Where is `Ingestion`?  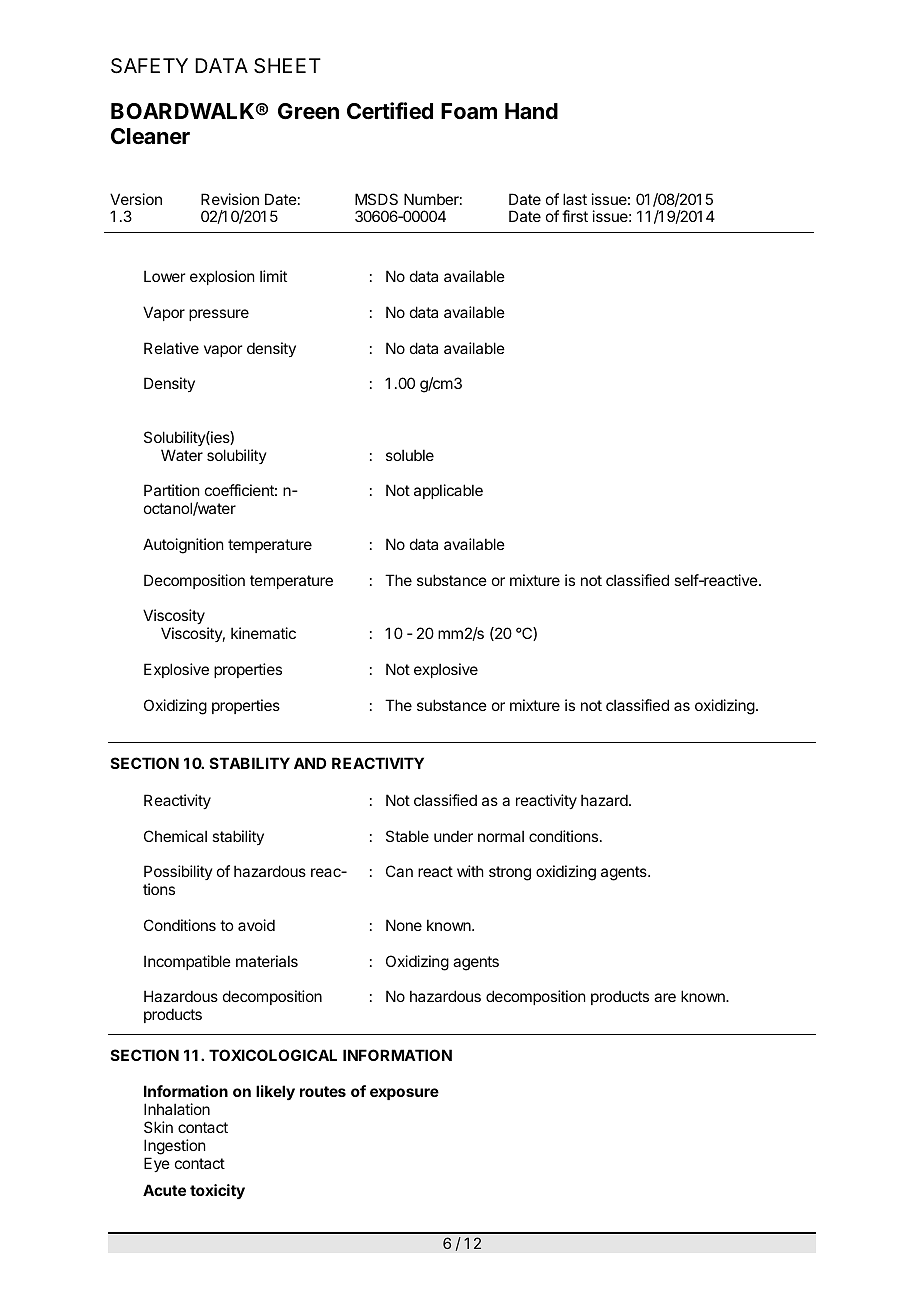 Ingestion is located at coordinates (174, 1148).
